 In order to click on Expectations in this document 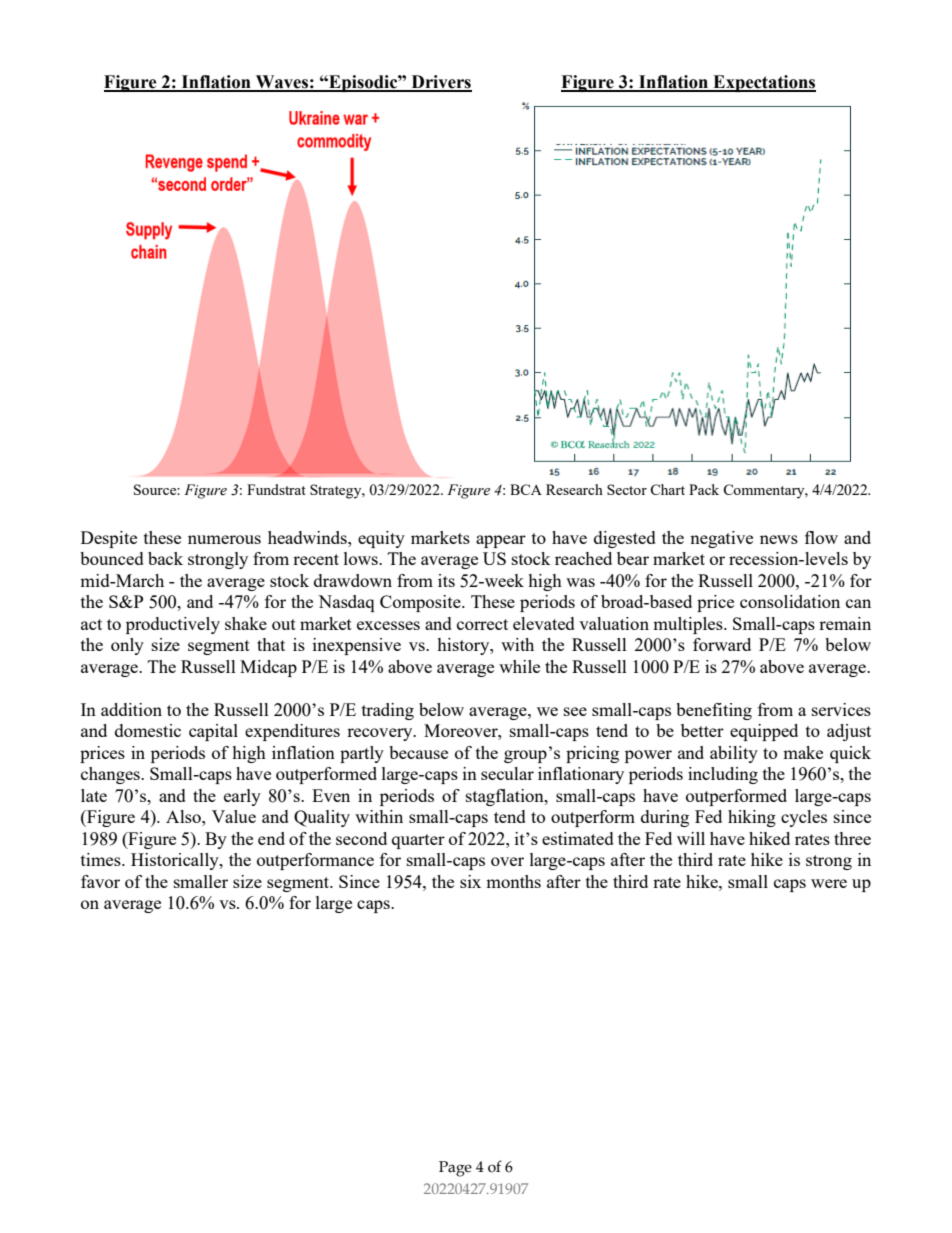, I will do `click(763, 83)`.
